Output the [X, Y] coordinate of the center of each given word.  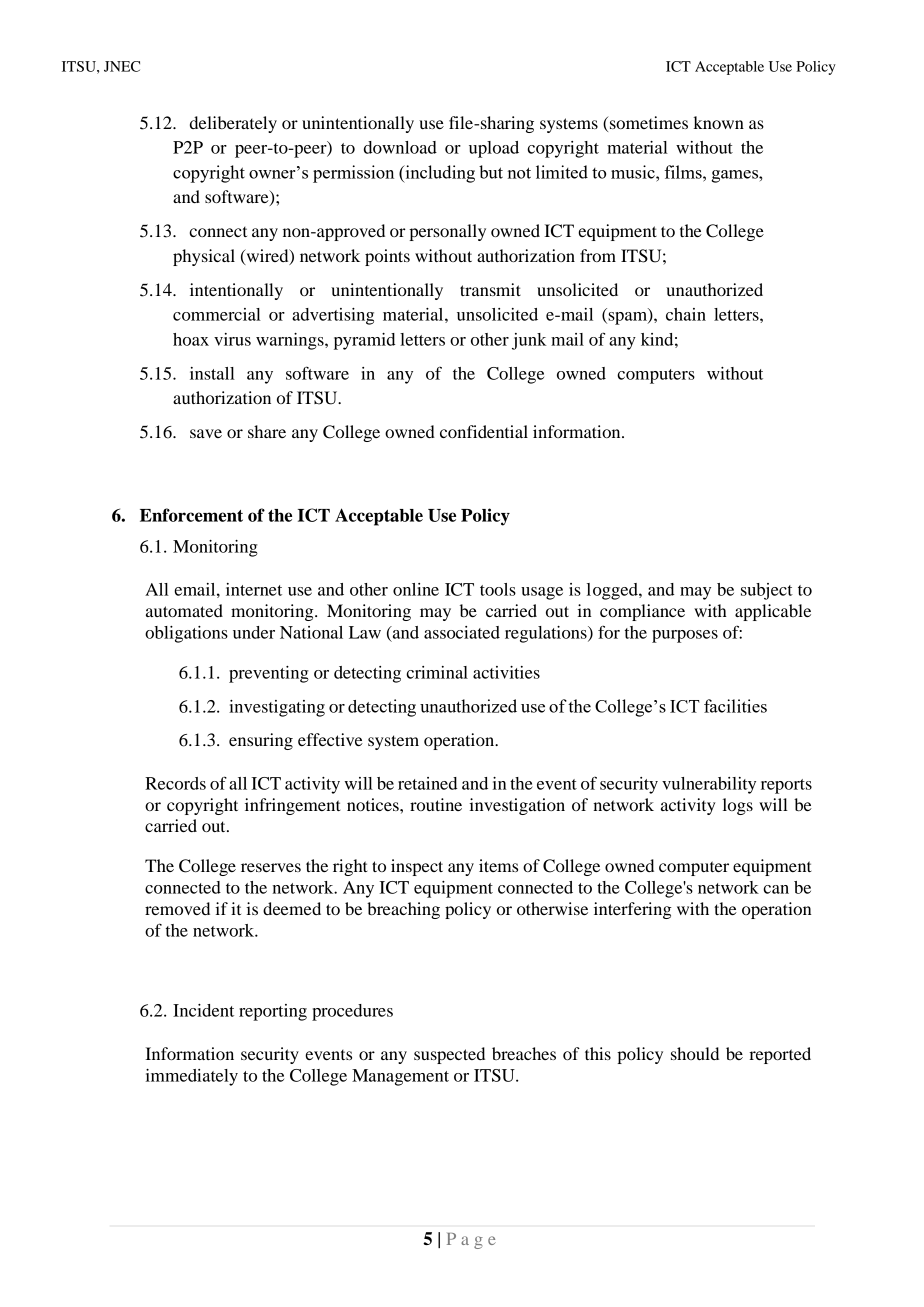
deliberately [233, 124]
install [212, 373]
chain [686, 314]
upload [494, 149]
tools [498, 589]
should [695, 1053]
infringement [292, 806]
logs [738, 806]
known [718, 122]
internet [254, 589]
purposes [685, 636]
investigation [517, 806]
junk [529, 341]
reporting [273, 1012]
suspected [449, 1055]
